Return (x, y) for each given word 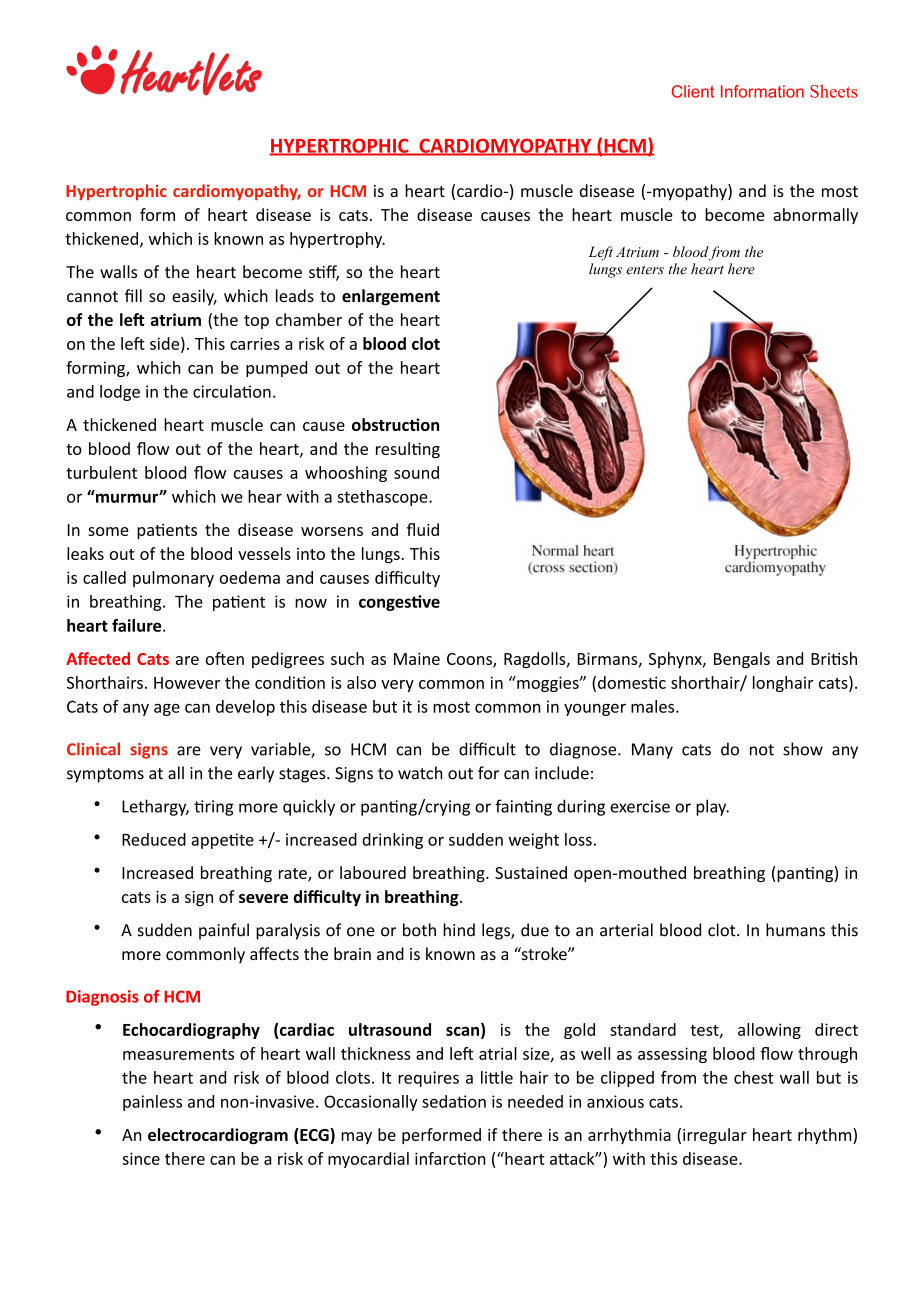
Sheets (834, 91)
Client (693, 91)
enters (645, 270)
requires (428, 1079)
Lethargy (155, 807)
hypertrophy (337, 240)
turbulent (101, 472)
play (712, 807)
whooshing (346, 474)
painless (152, 1103)
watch (420, 773)
